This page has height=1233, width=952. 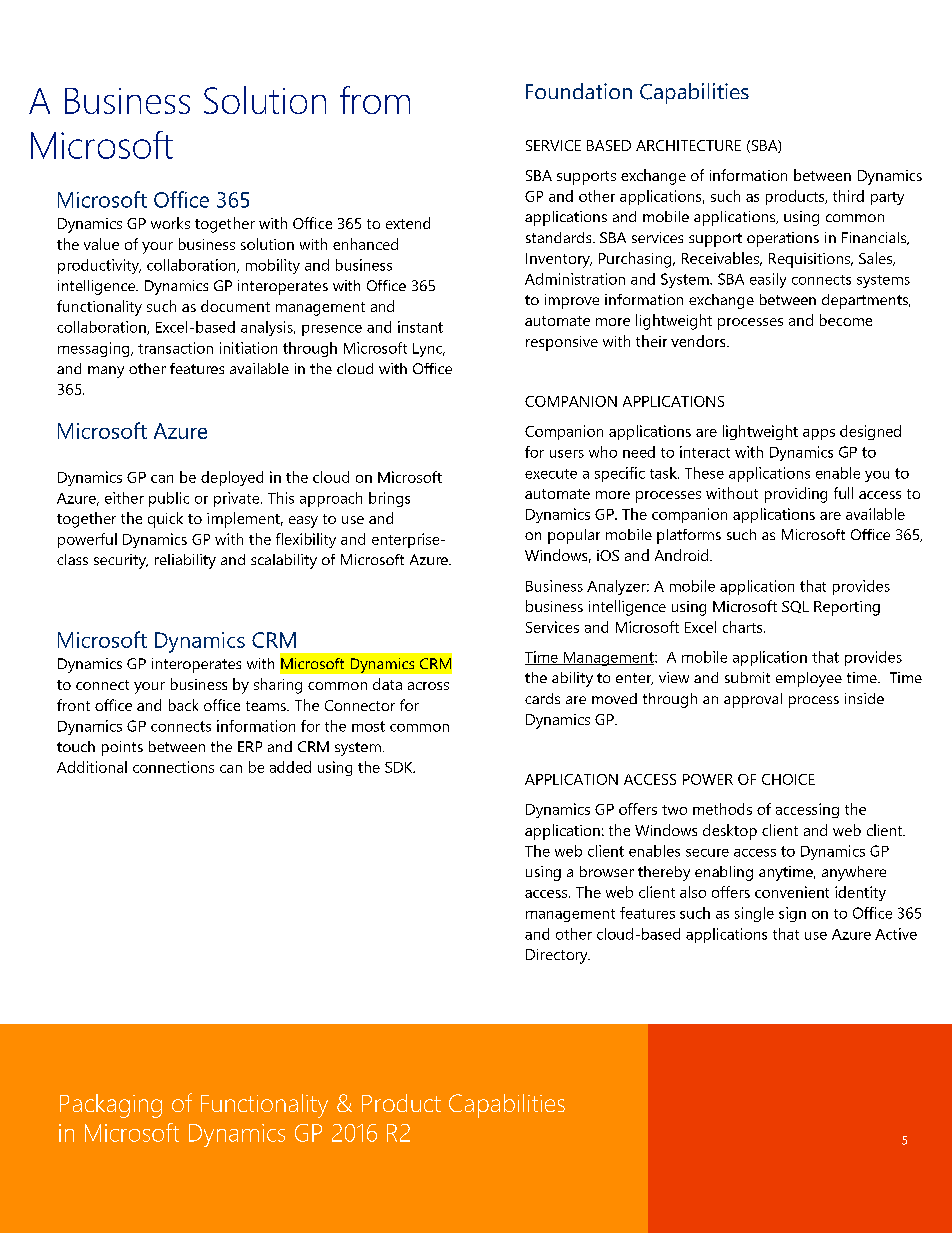 What do you see at coordinates (92, 767) in the page?
I see `Additional` at bounding box center [92, 767].
